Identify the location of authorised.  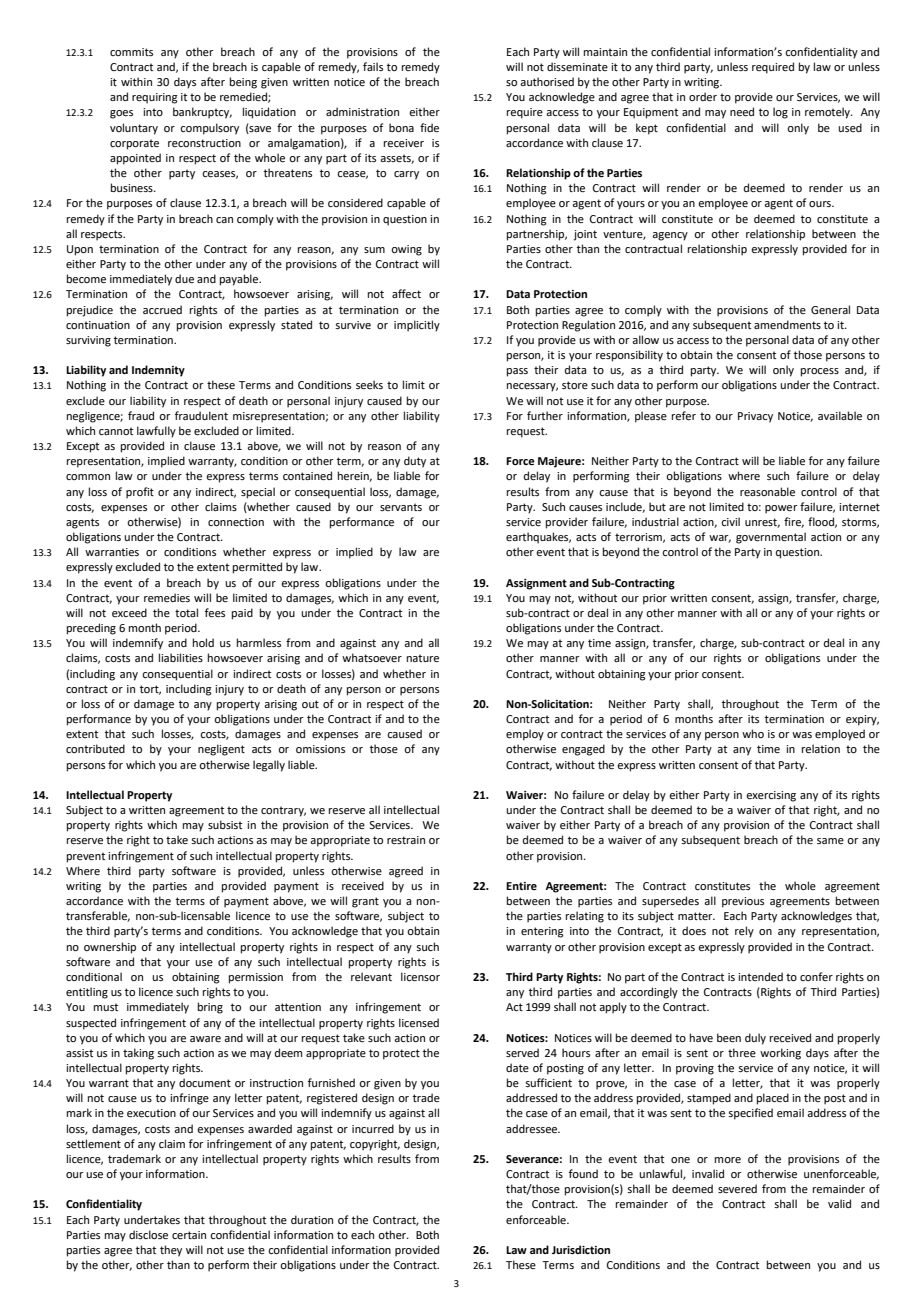
(547, 81).
